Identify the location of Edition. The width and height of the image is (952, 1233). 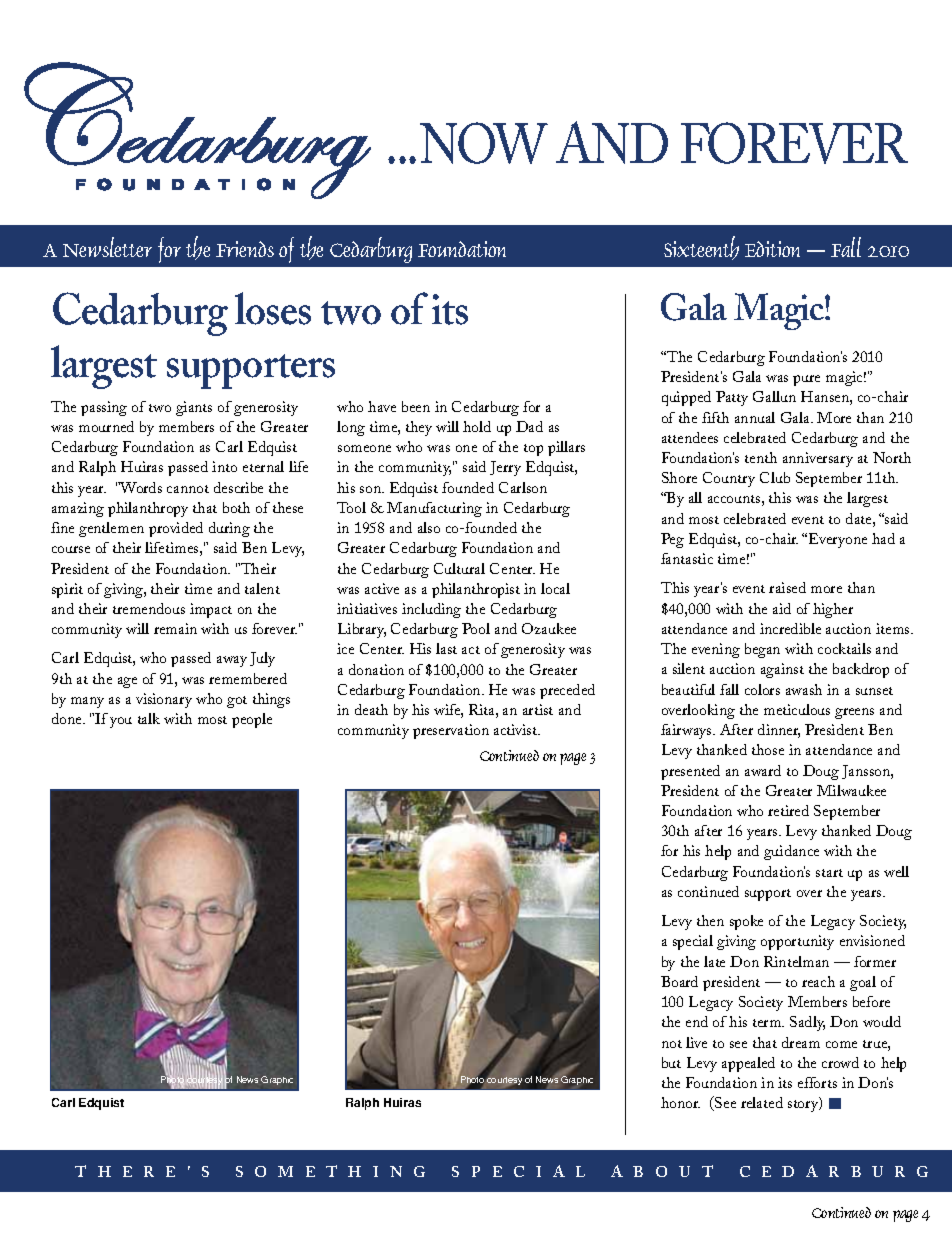
(772, 249).
